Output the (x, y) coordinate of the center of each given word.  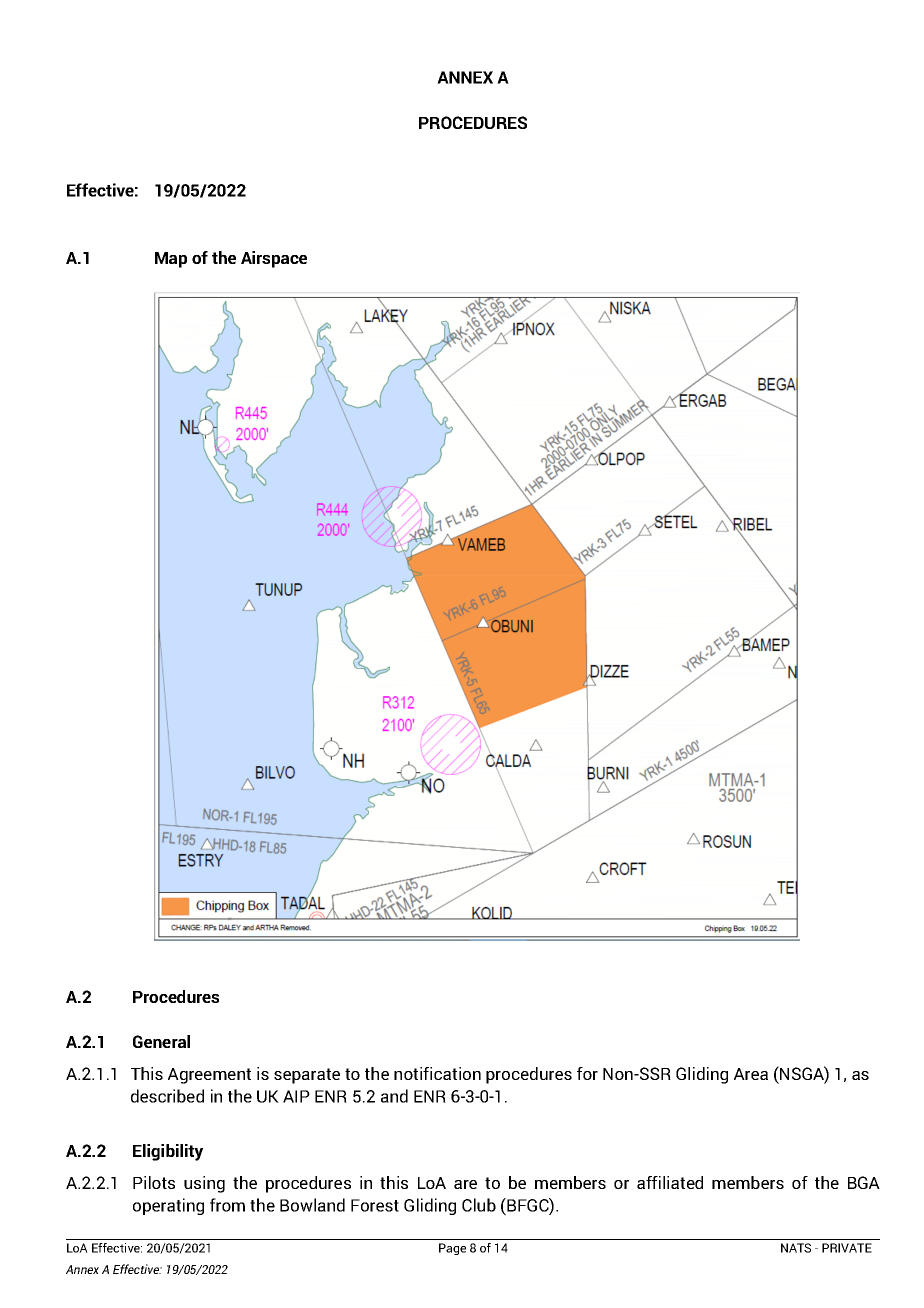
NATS (796, 1248)
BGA (864, 1182)
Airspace (274, 259)
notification (437, 1073)
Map (171, 260)
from (227, 1205)
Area (751, 1074)
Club (479, 1205)
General (161, 1041)
